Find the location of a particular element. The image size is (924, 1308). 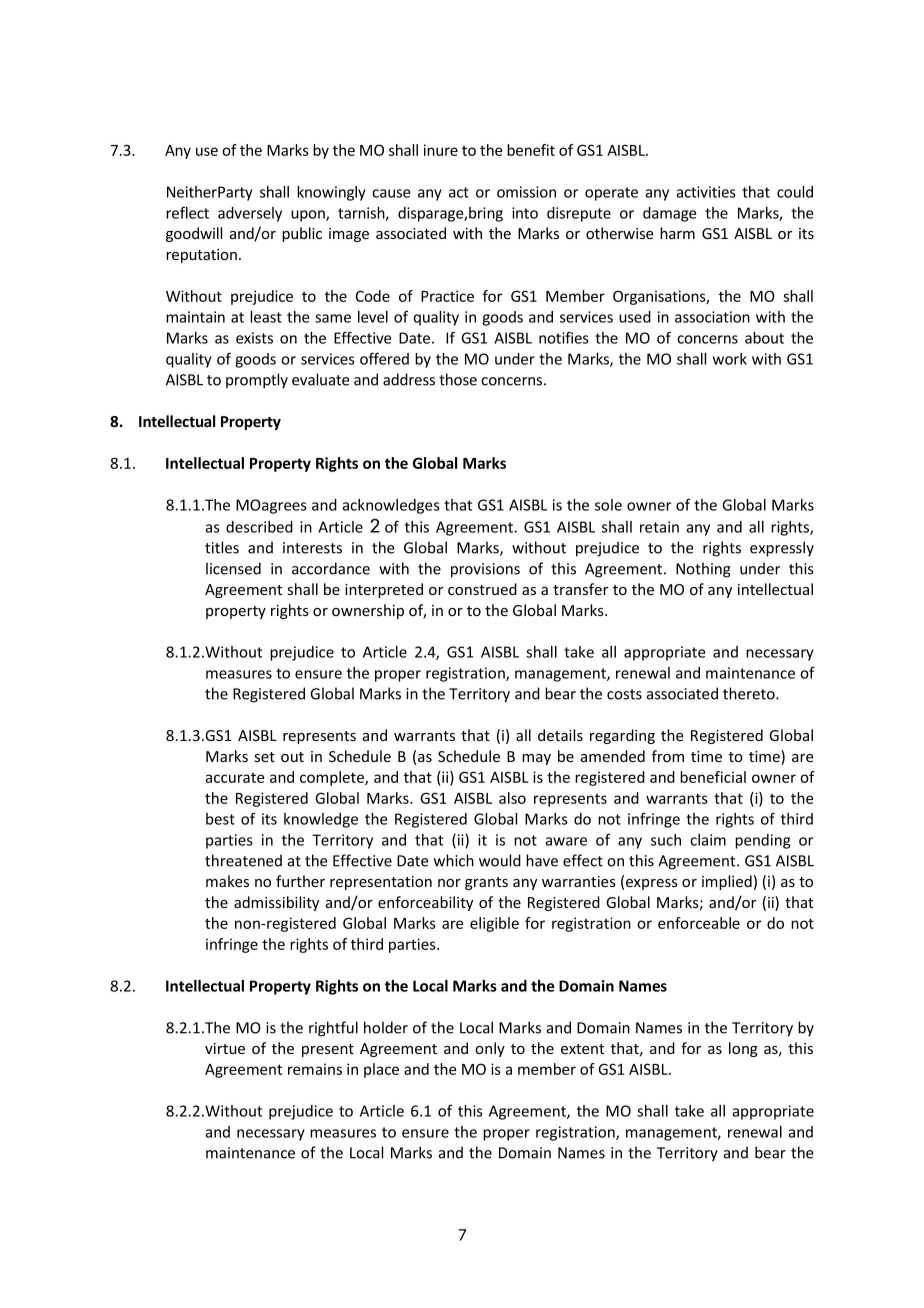

adversely is located at coordinates (250, 214).
